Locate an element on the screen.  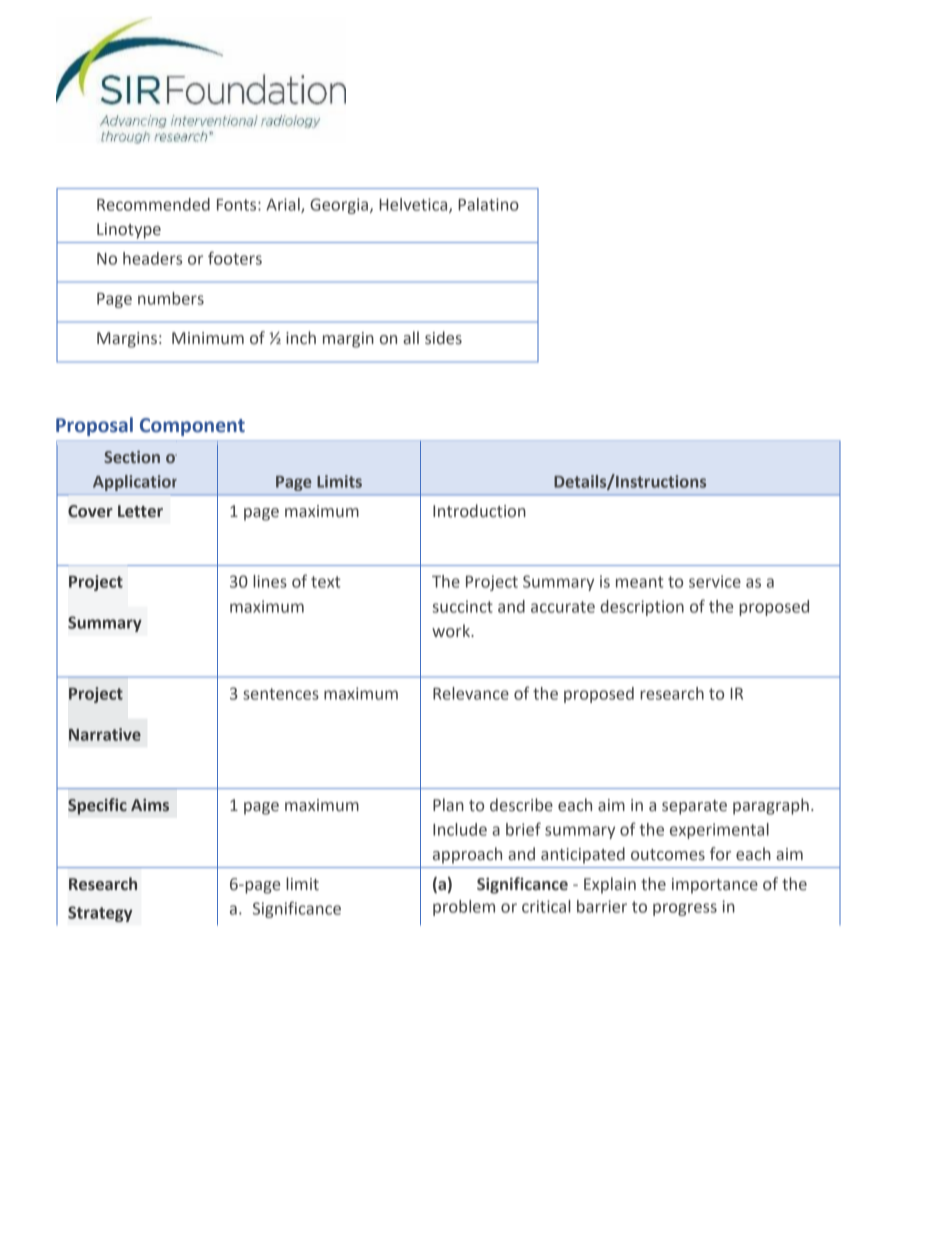
Helvetica is located at coordinates (414, 205).
